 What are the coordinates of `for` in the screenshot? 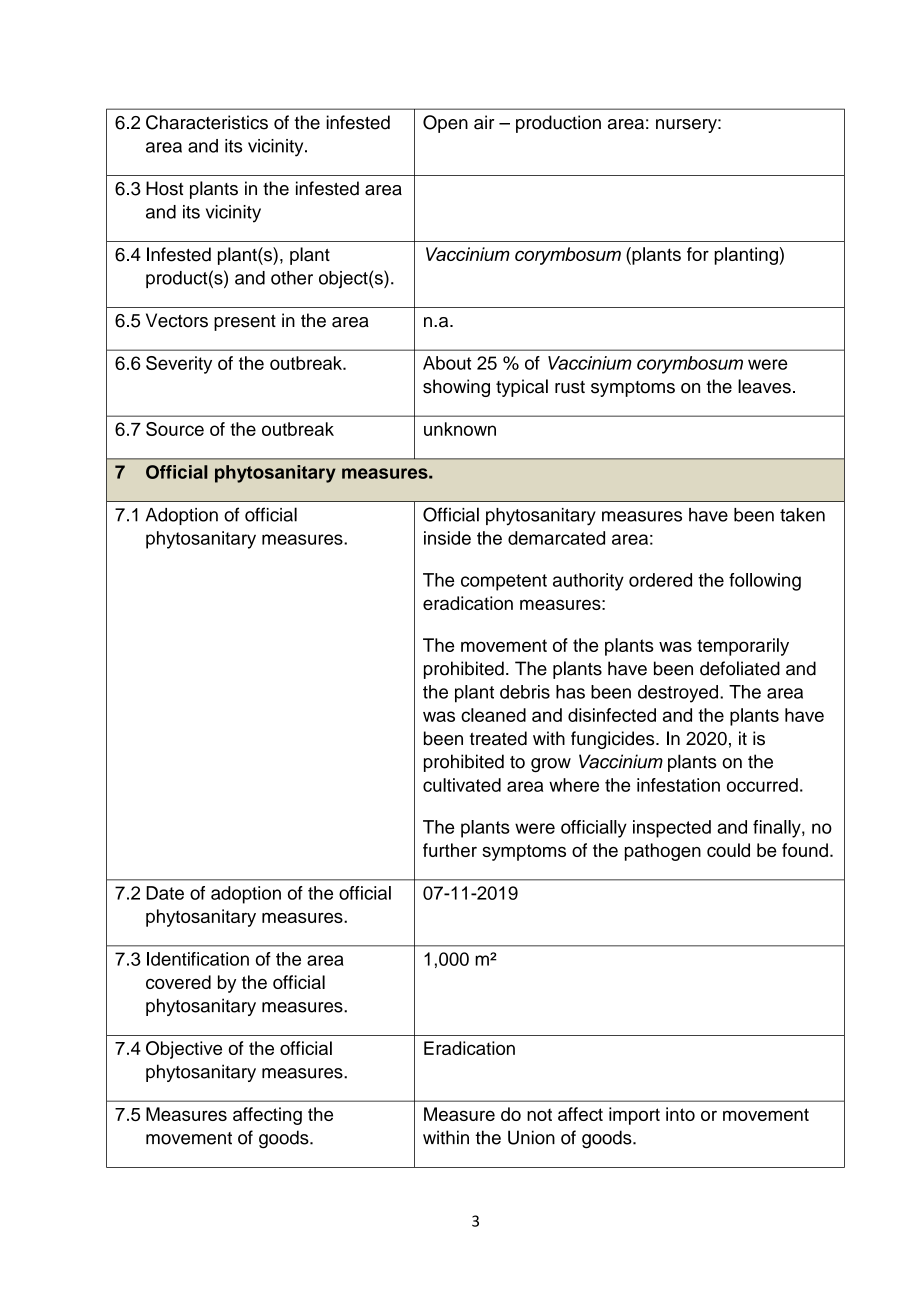 It's located at (698, 254).
